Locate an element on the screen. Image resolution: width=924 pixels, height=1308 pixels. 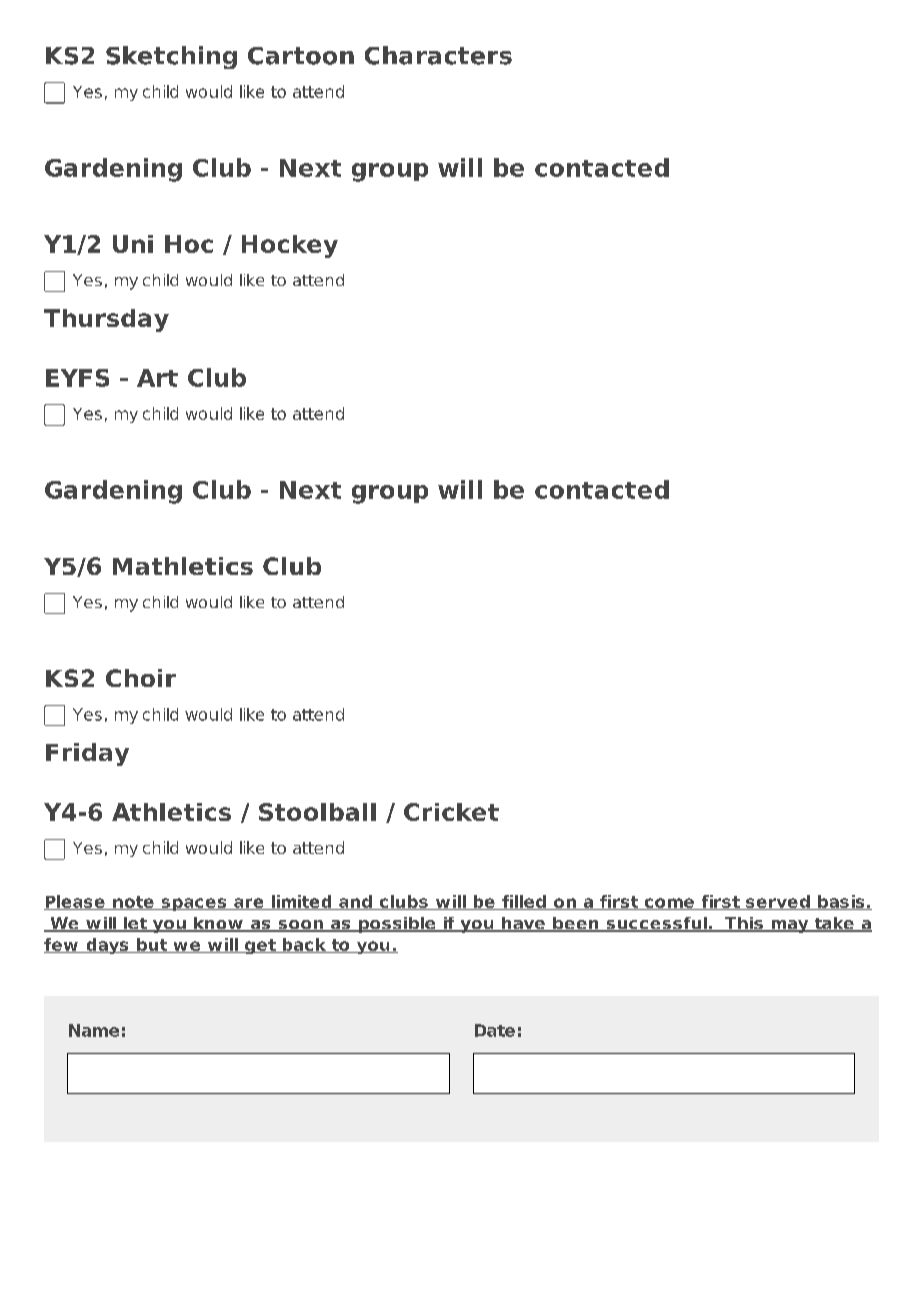
note is located at coordinates (133, 903).
